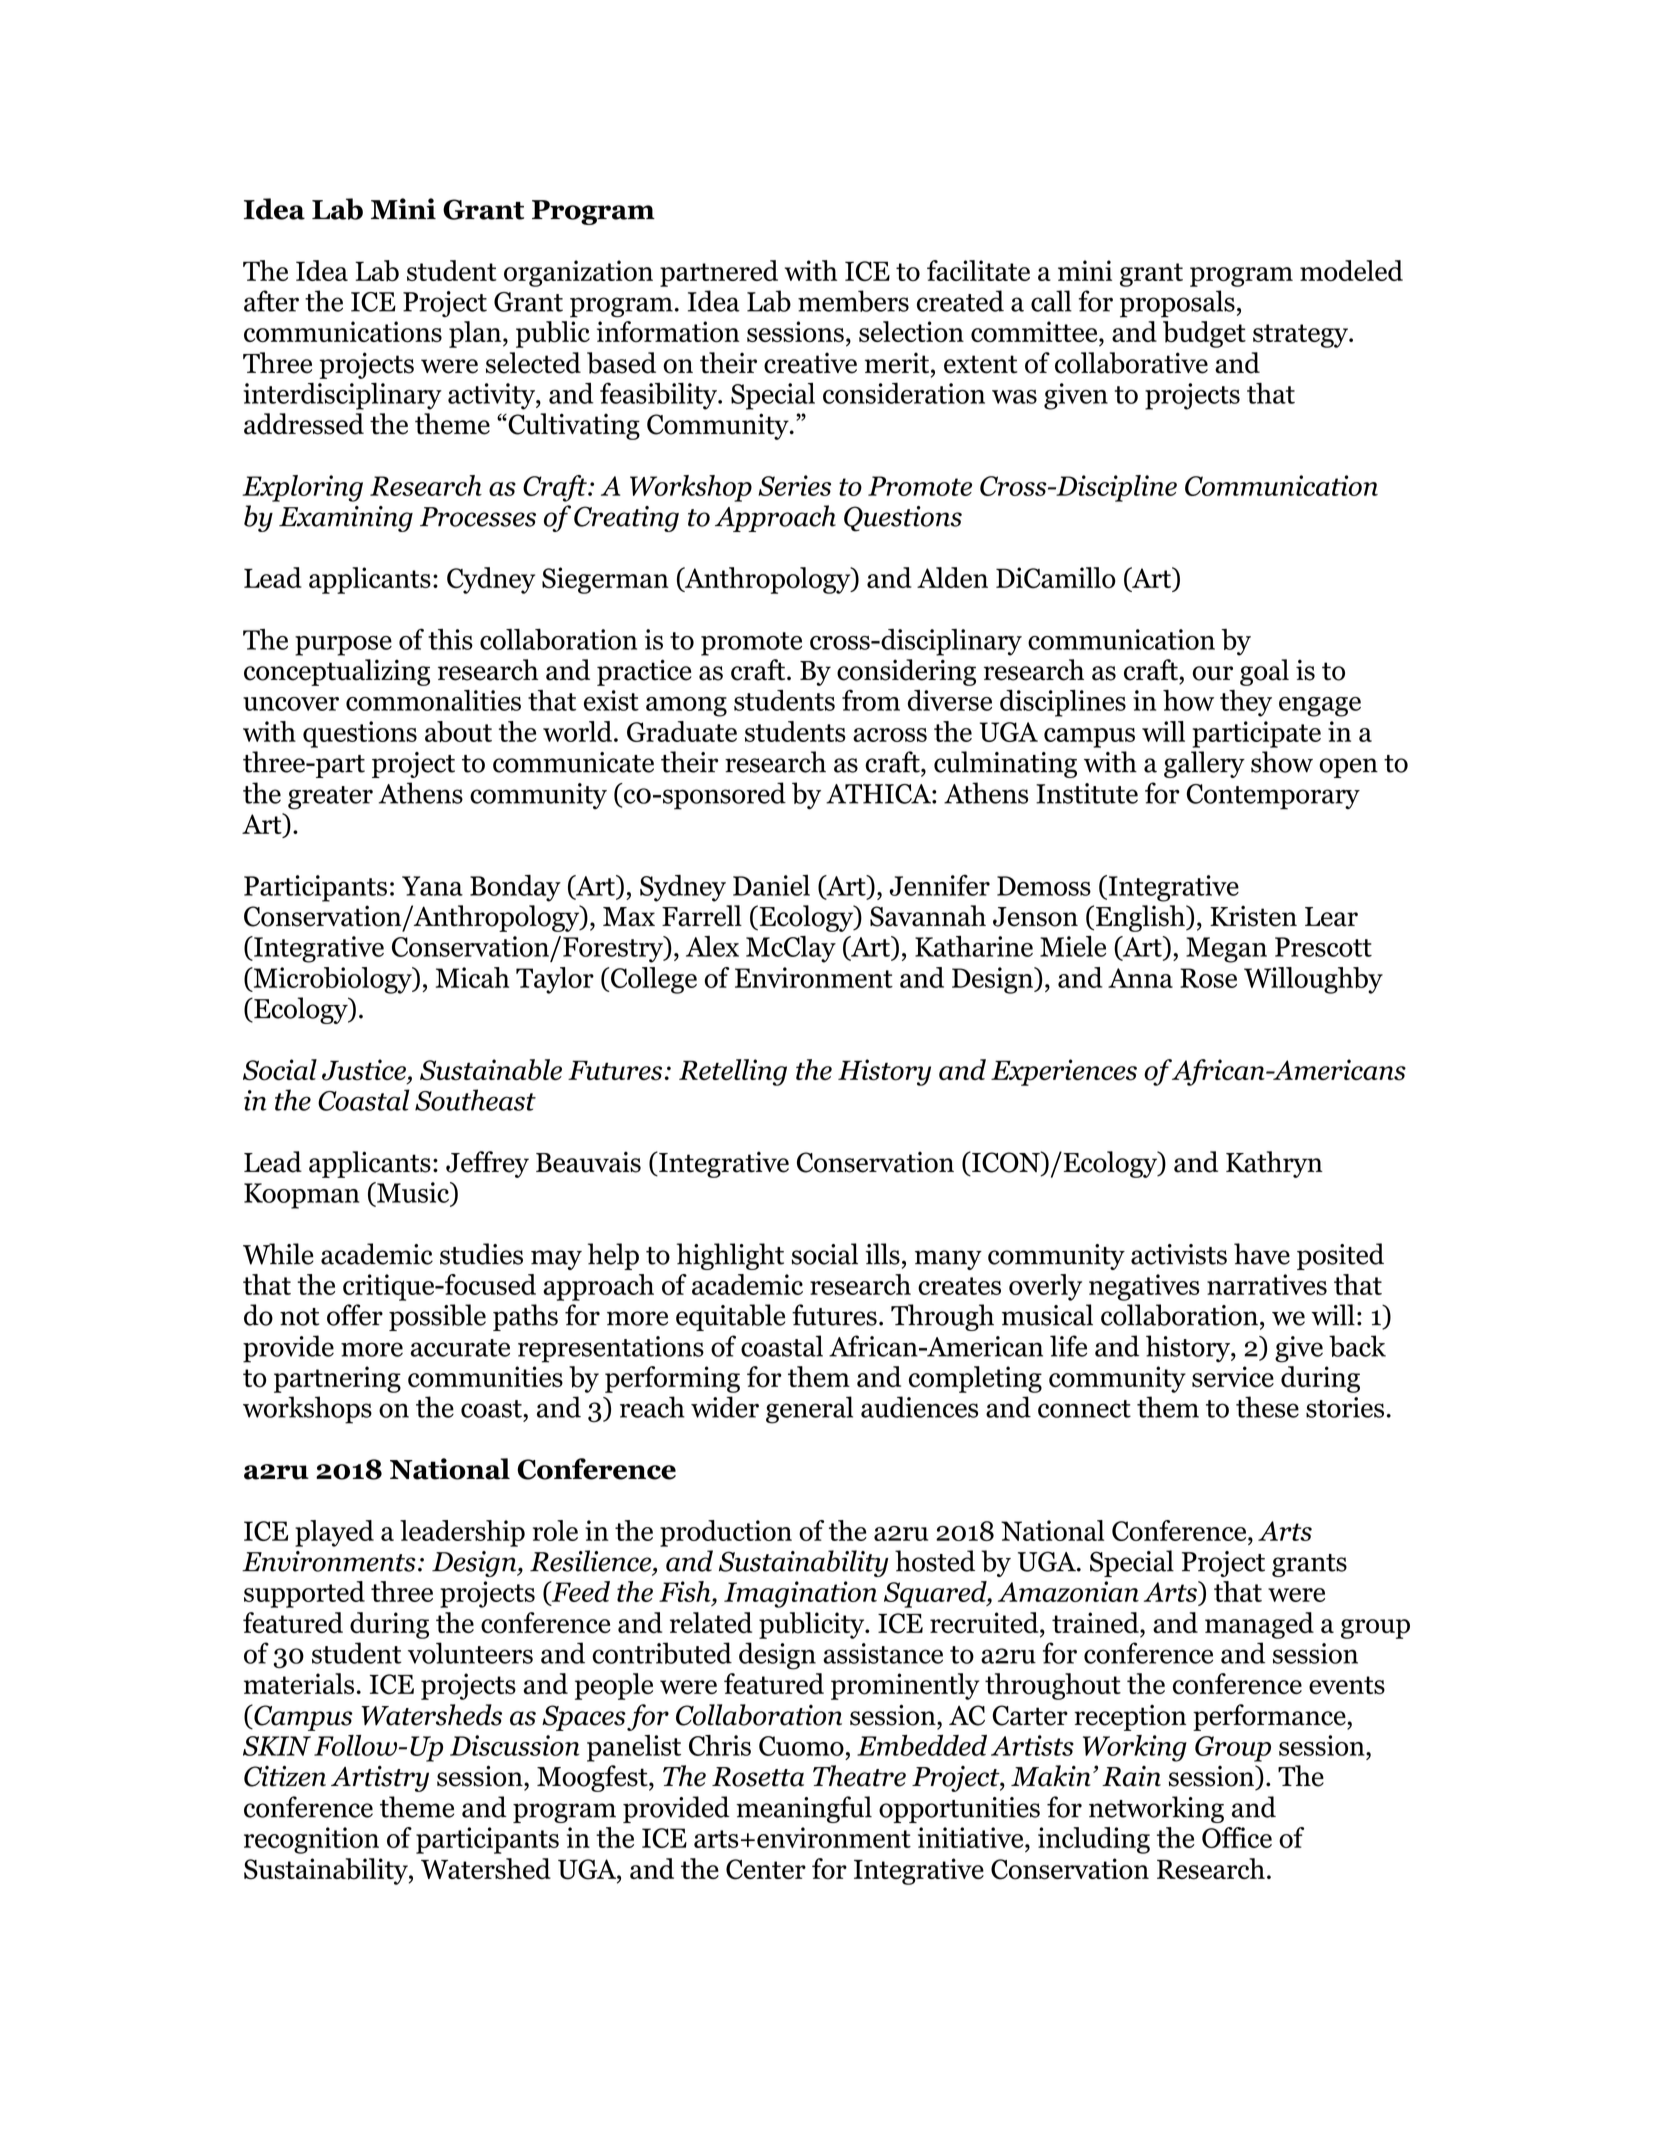 The image size is (1655, 2142). What do you see at coordinates (380, 1779) in the screenshot?
I see `Artistry` at bounding box center [380, 1779].
